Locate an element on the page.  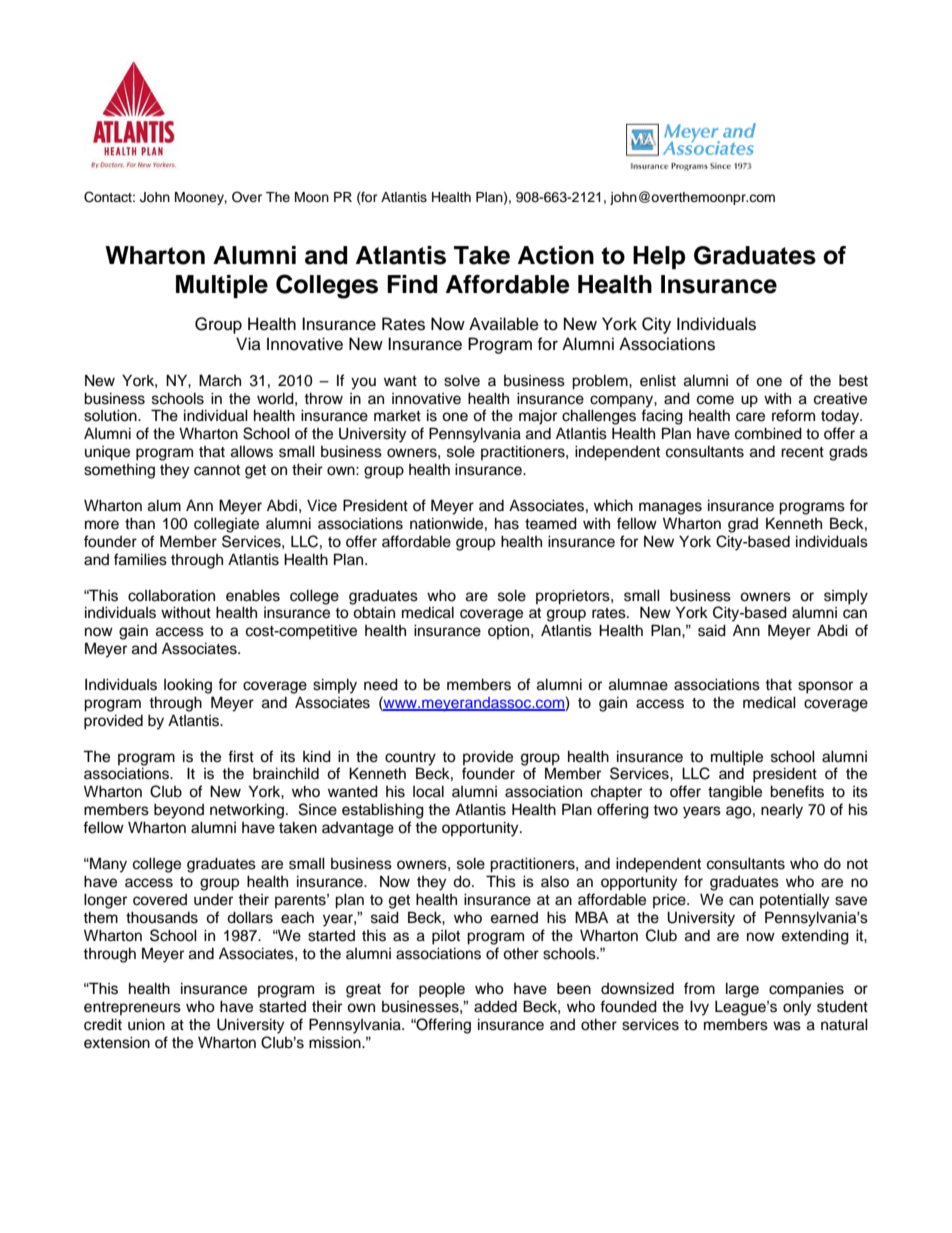
Find is located at coordinates (412, 284).
